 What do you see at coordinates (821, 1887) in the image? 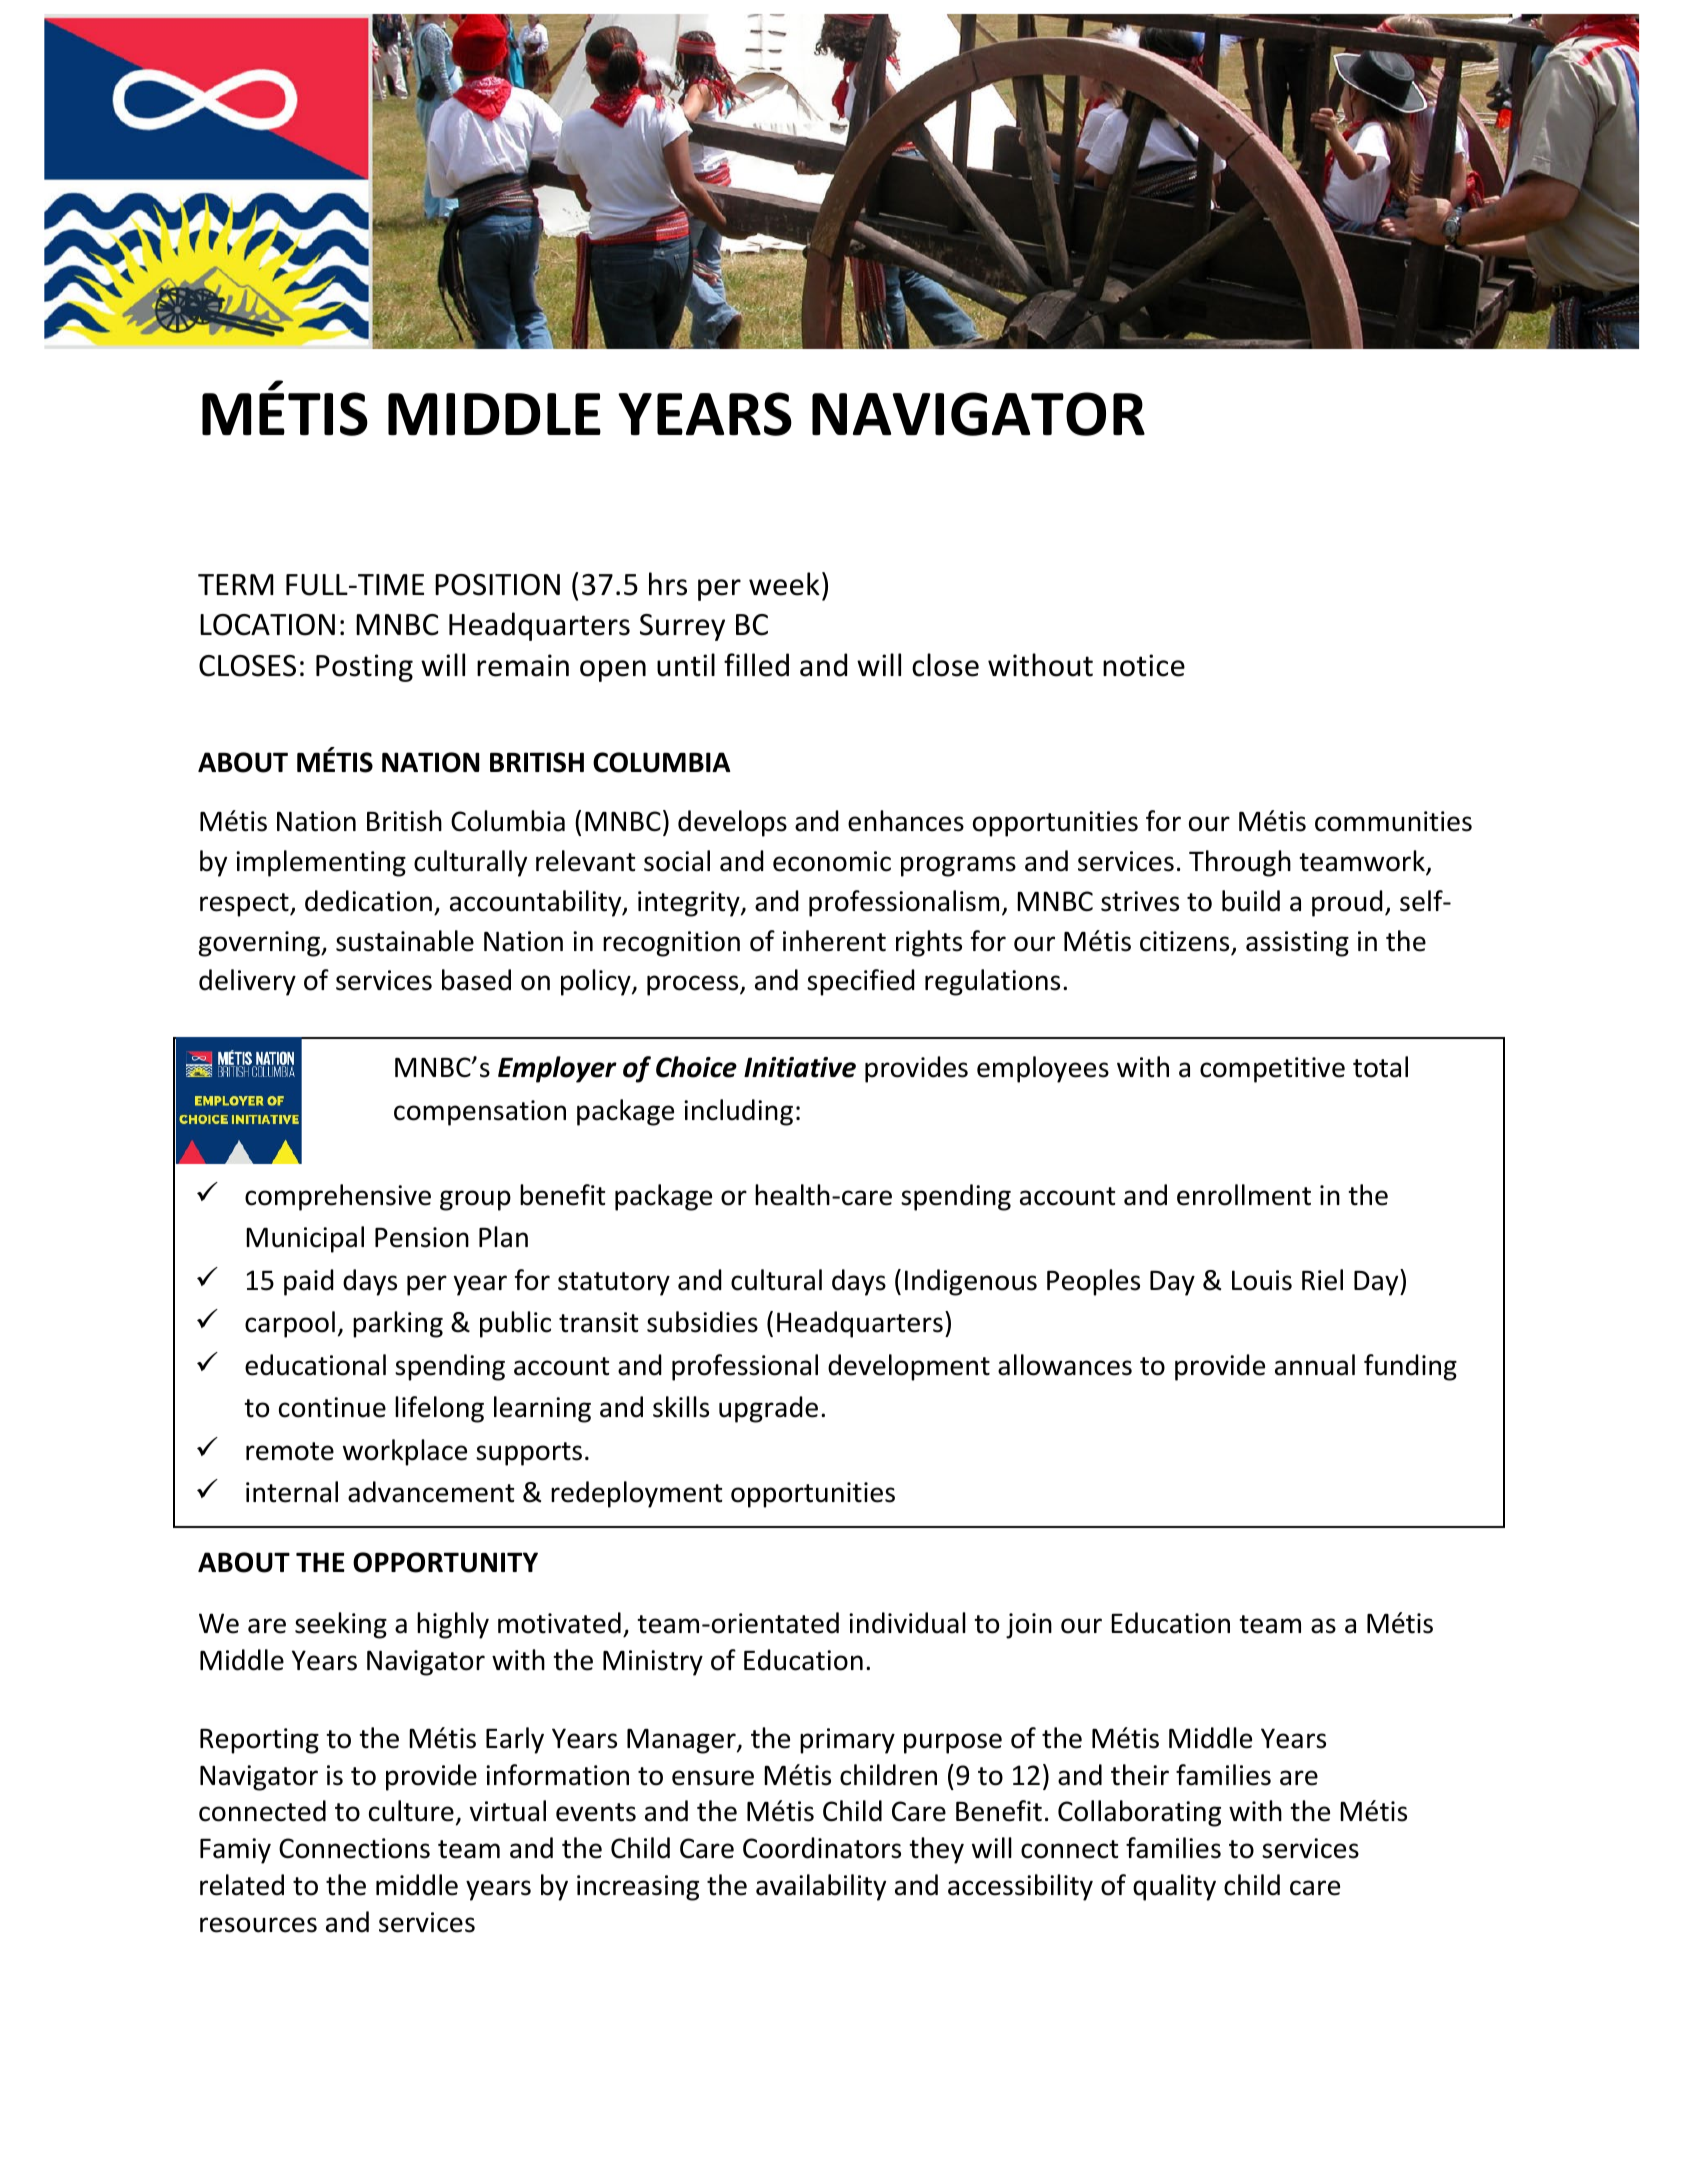
I see `availability` at bounding box center [821, 1887].
